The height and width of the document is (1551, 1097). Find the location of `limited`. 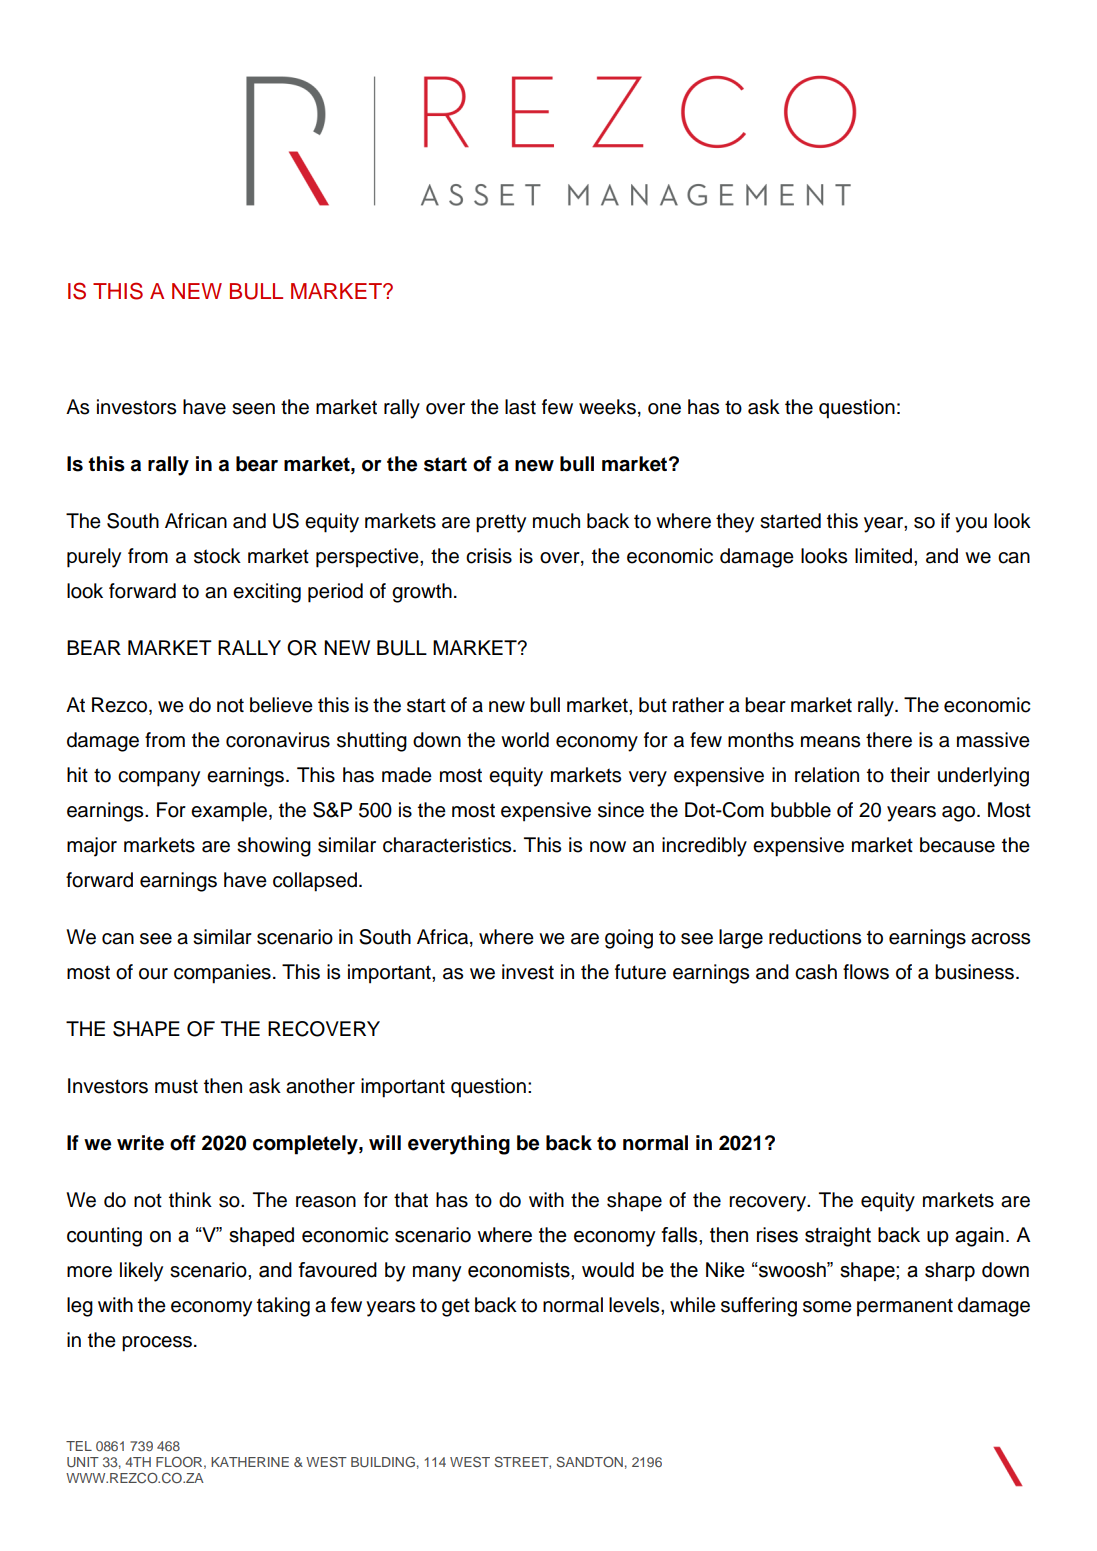

limited is located at coordinates (883, 556).
